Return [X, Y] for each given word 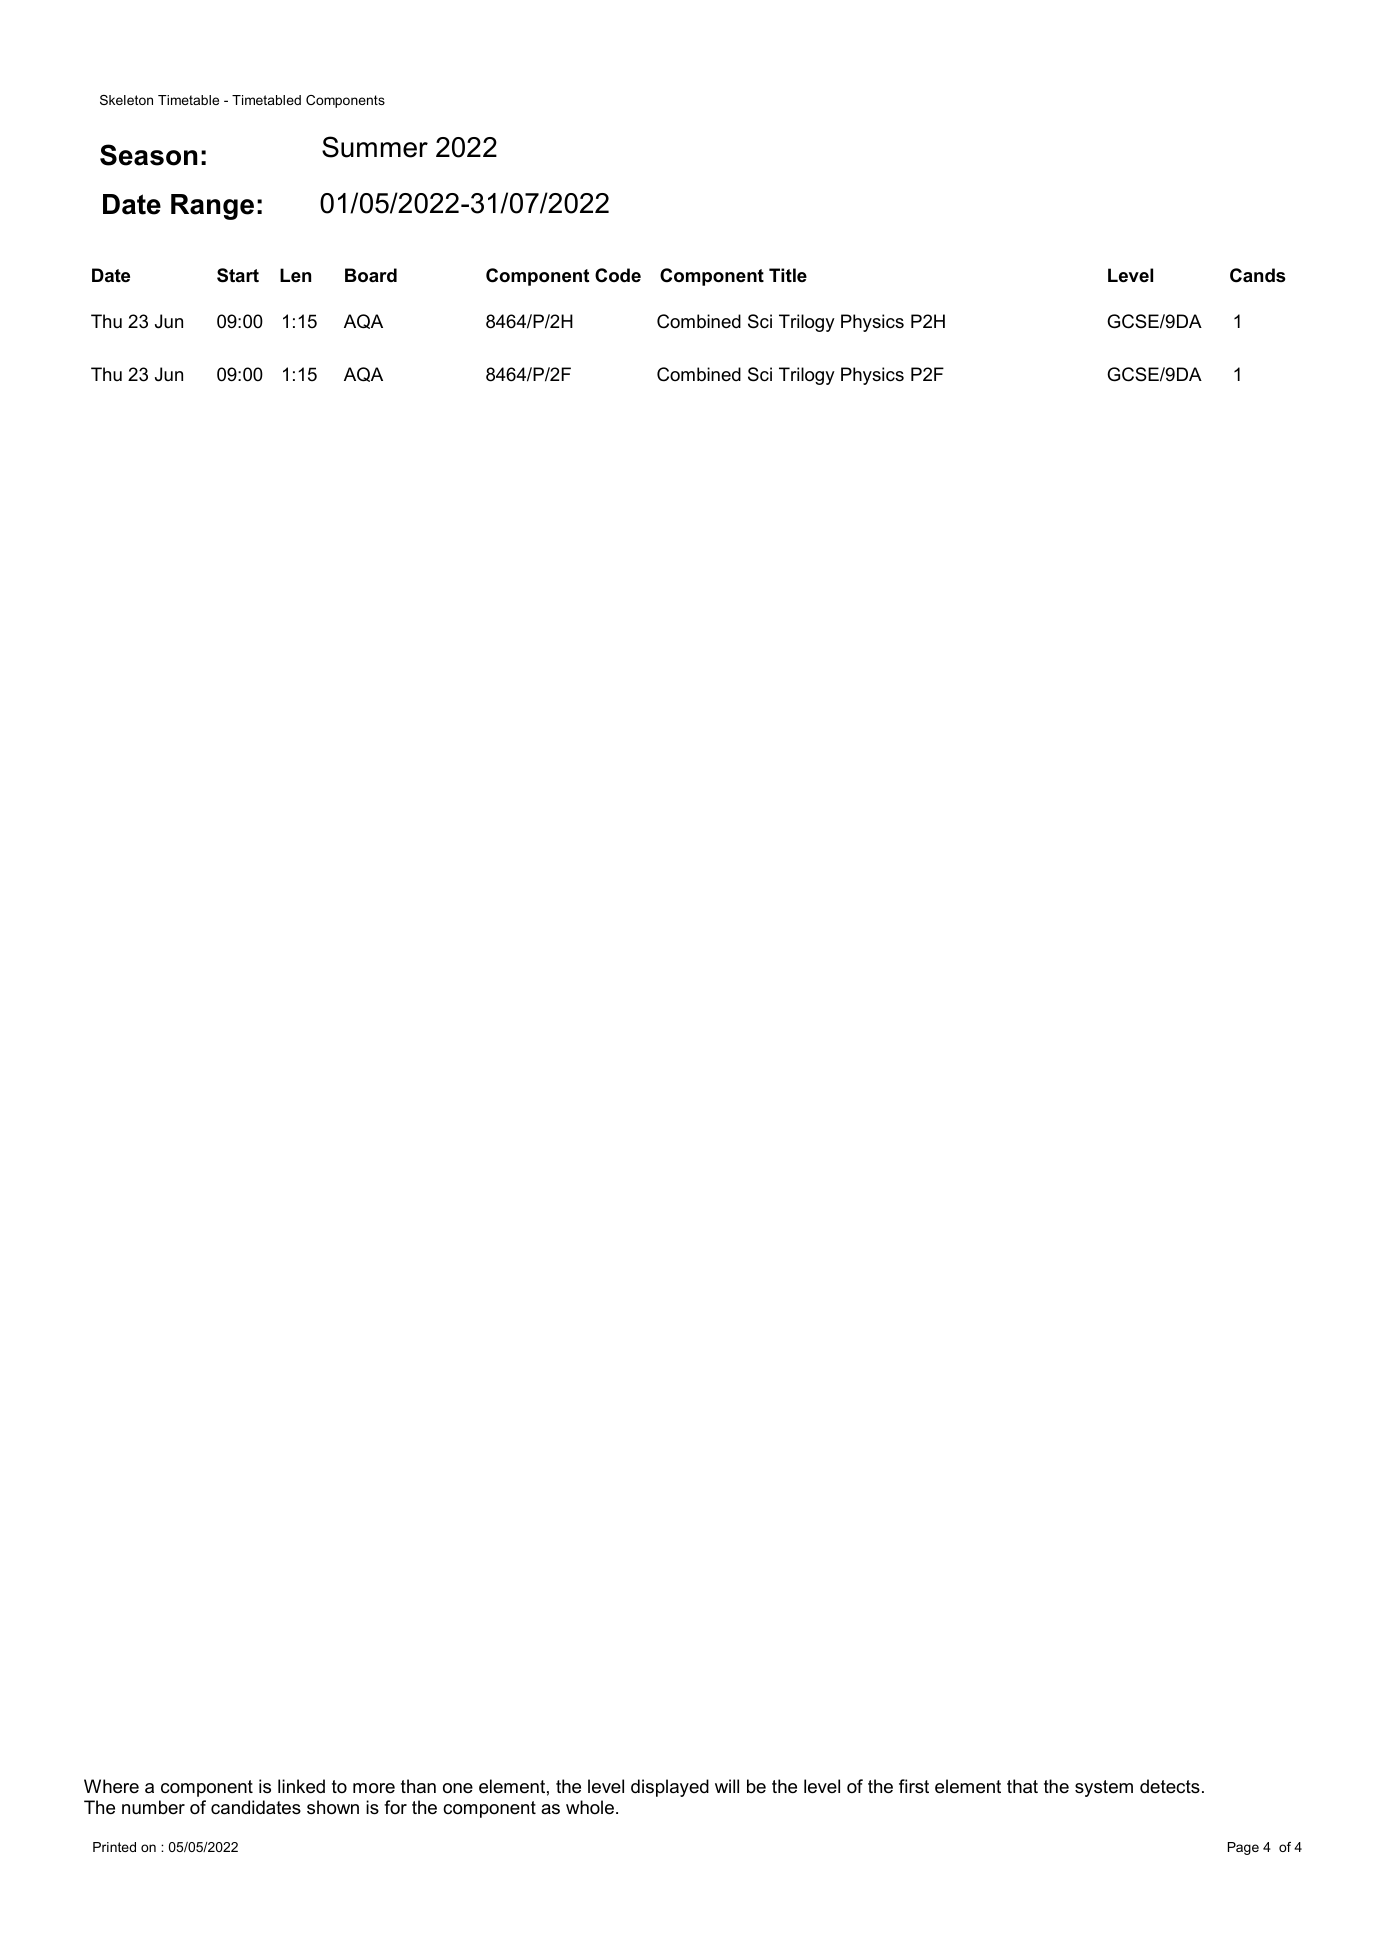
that [1022, 1786]
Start [238, 275]
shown [333, 1807]
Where [111, 1786]
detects [1170, 1786]
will [727, 1786]
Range [212, 207]
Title [788, 275]
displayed [670, 1788]
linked [301, 1786]
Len [295, 275]
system [1104, 1788]
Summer [375, 147]
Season [148, 155]
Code [618, 275]
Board [371, 275]
